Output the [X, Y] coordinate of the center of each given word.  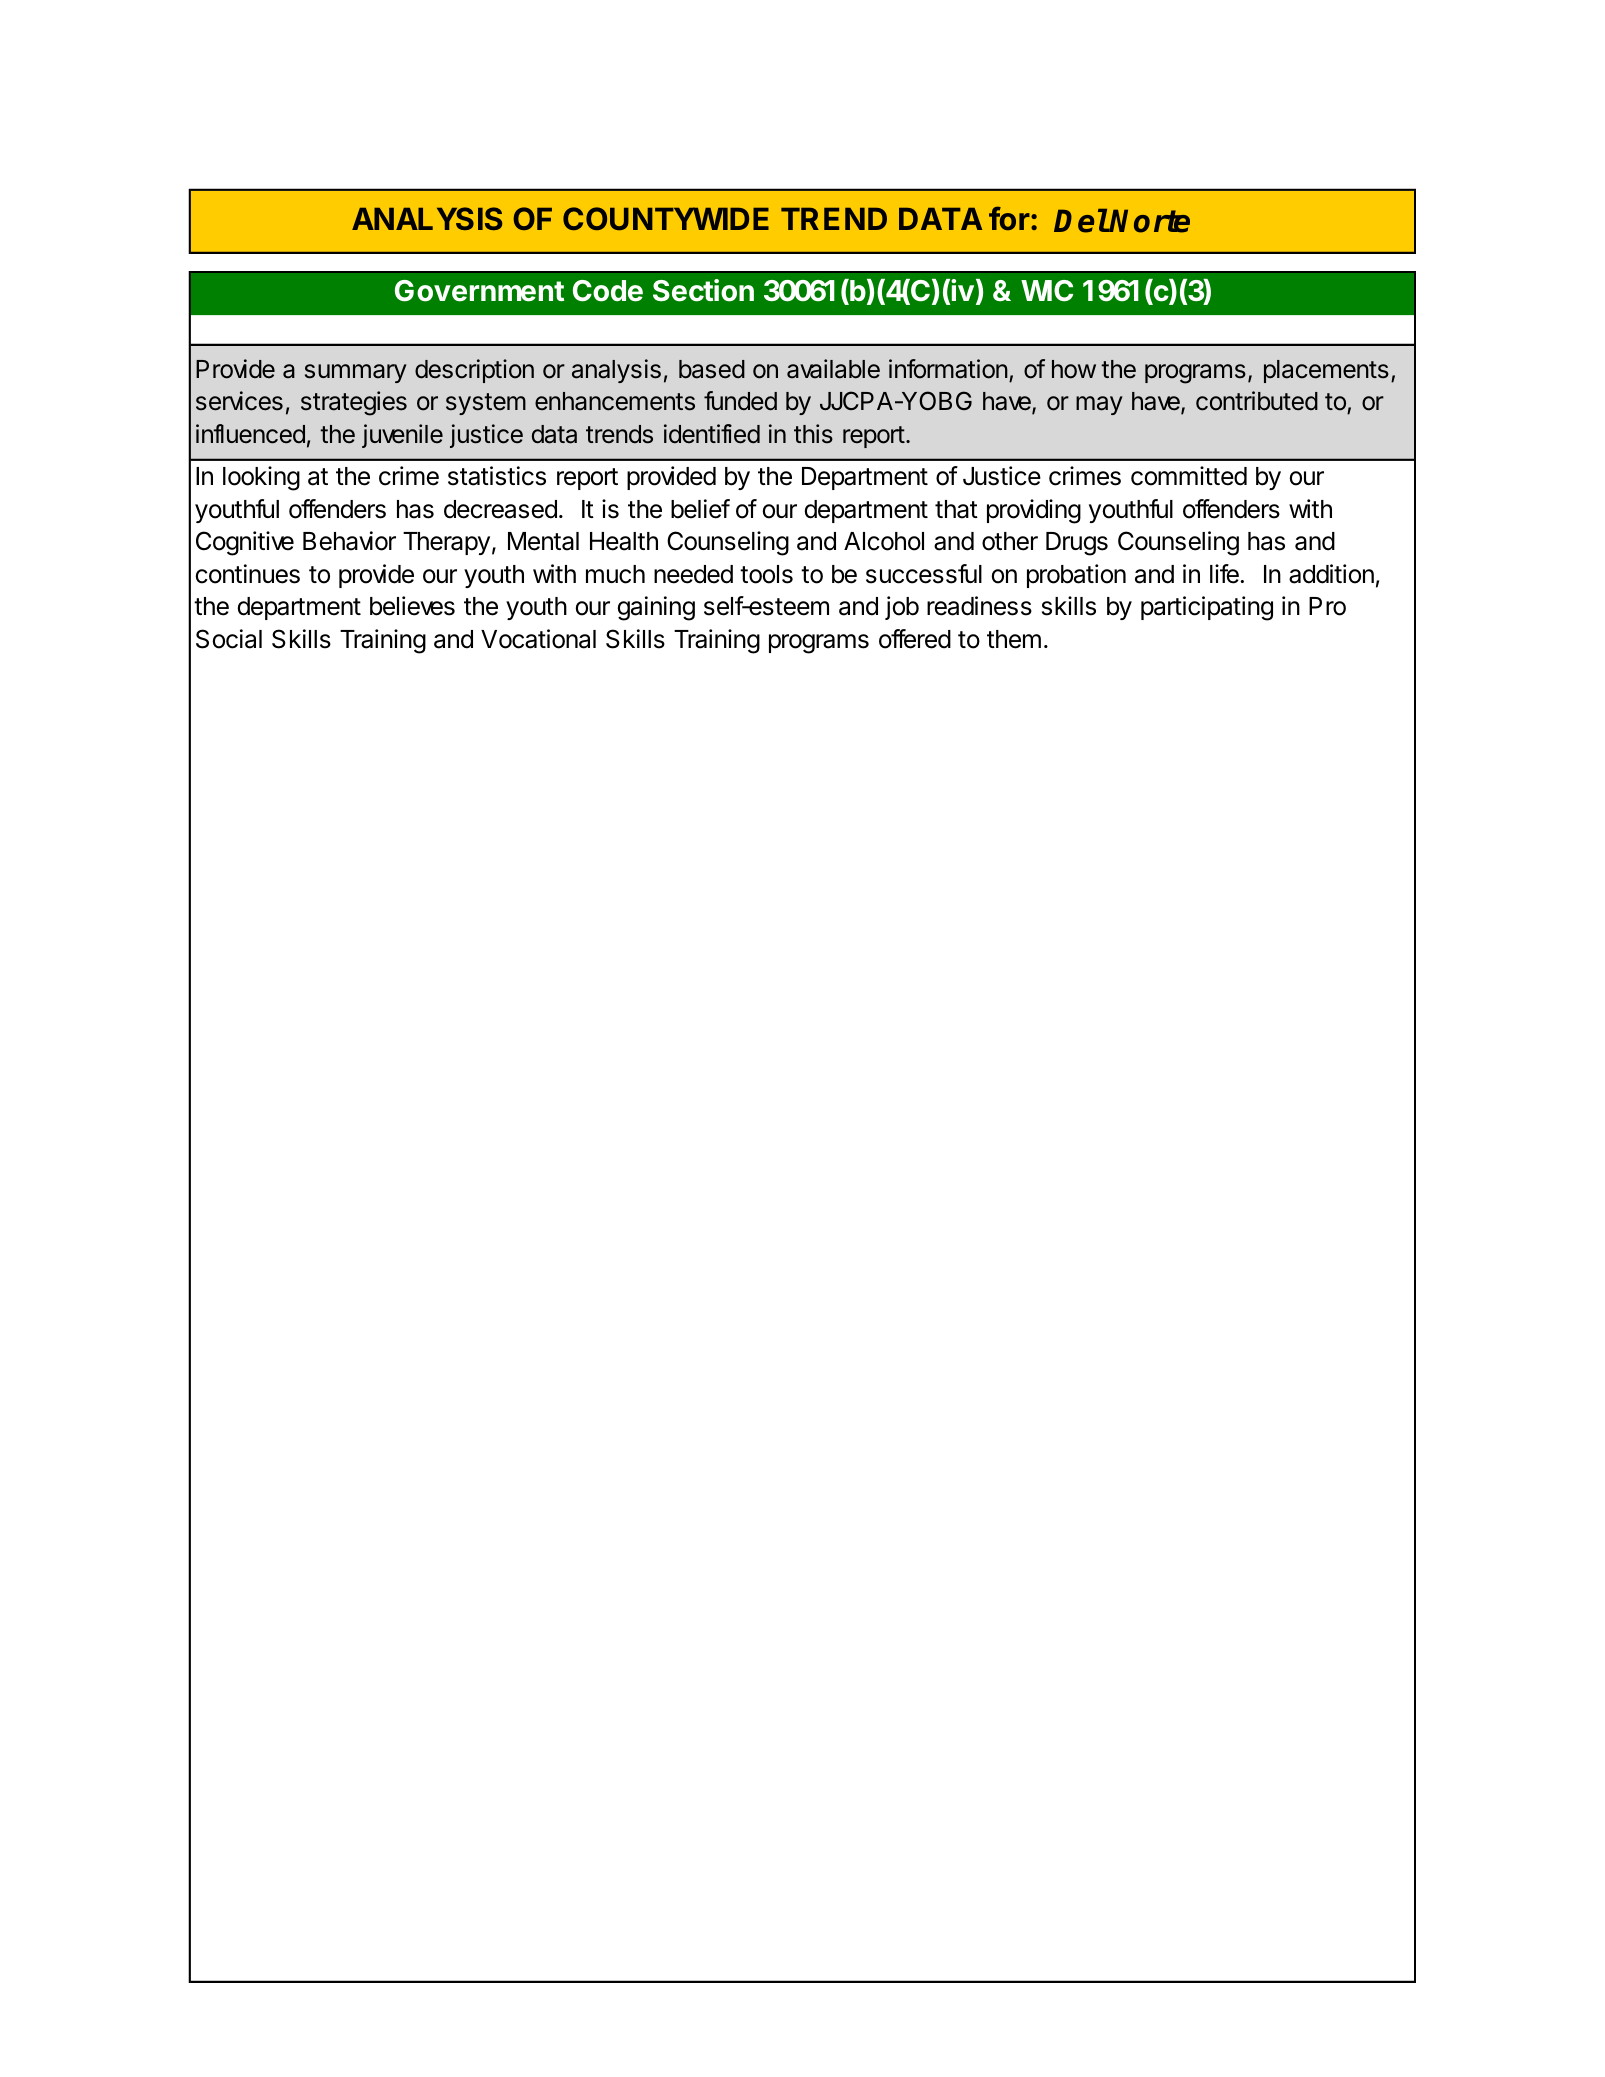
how [1074, 369]
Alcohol [884, 541]
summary [356, 373]
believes [412, 606]
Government [479, 291]
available [833, 369]
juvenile [402, 436]
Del [1081, 221]
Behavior [349, 541]
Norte [1149, 221]
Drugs [1077, 544]
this [813, 434]
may [1099, 405]
